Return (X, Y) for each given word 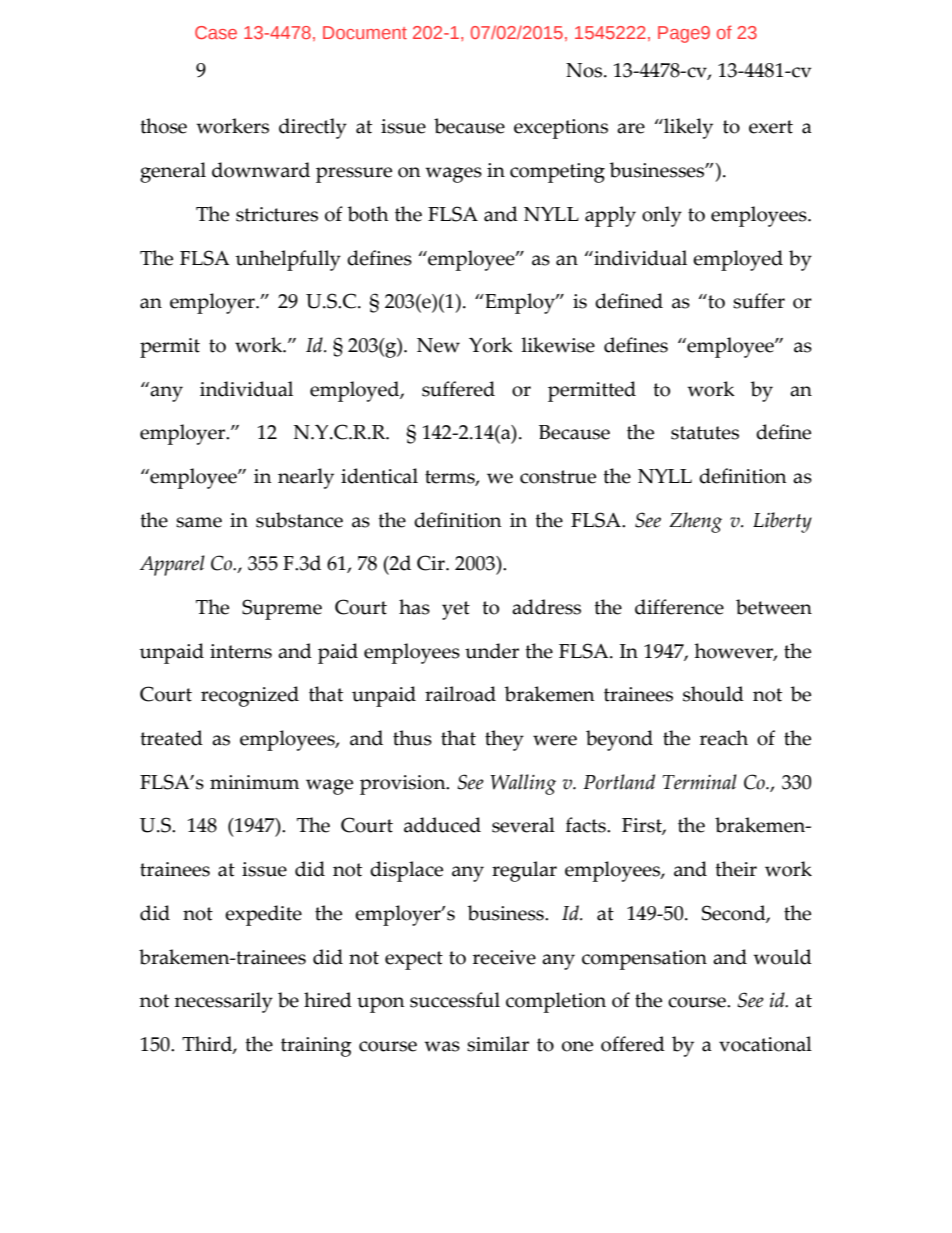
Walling (523, 784)
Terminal (700, 782)
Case (216, 32)
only (662, 216)
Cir (432, 563)
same (199, 522)
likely (687, 128)
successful (455, 1000)
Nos (585, 70)
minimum (254, 782)
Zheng (695, 522)
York (491, 345)
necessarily (223, 1002)
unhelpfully (288, 260)
